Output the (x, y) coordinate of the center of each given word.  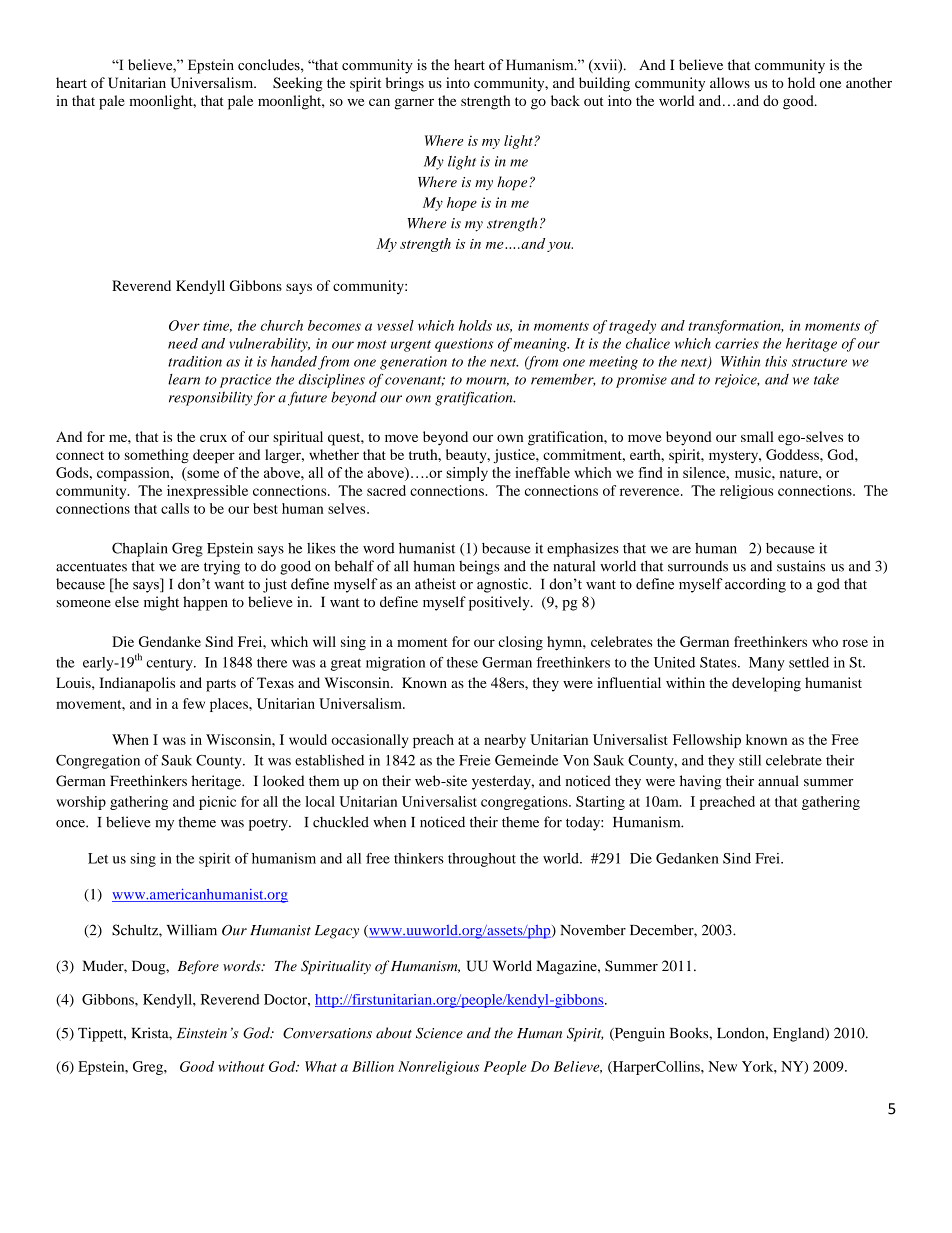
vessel (395, 325)
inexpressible (207, 492)
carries (737, 343)
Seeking (298, 84)
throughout (482, 860)
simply (467, 474)
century (170, 665)
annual (778, 780)
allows (730, 82)
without (241, 1066)
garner (414, 104)
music (754, 472)
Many (767, 664)
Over (184, 325)
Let (98, 858)
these (462, 662)
